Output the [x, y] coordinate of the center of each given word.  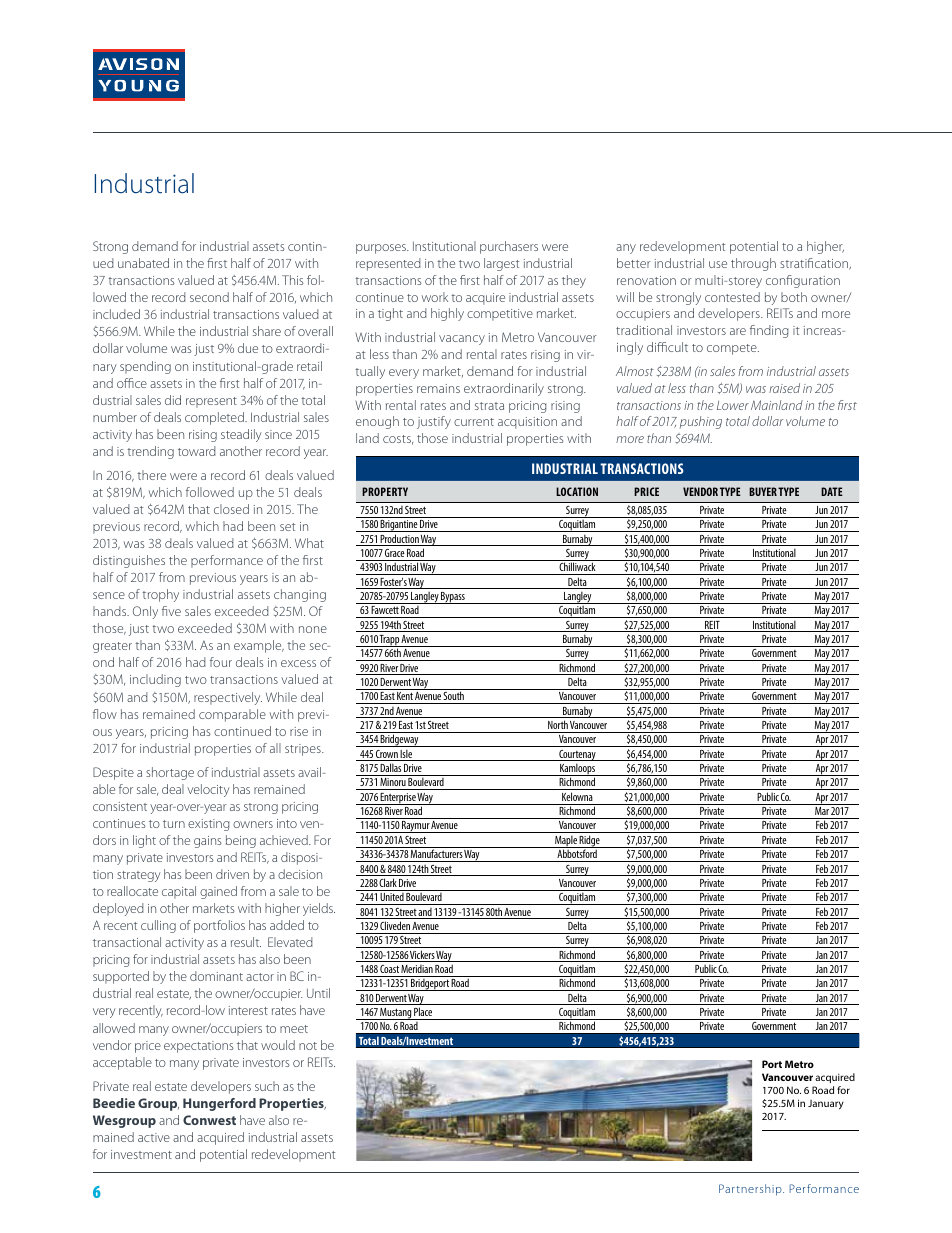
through [753, 264]
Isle [406, 755]
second [209, 297]
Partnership [751, 1190]
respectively [228, 698]
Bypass [453, 598]
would [278, 1045]
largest [502, 264]
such [267, 1086]
